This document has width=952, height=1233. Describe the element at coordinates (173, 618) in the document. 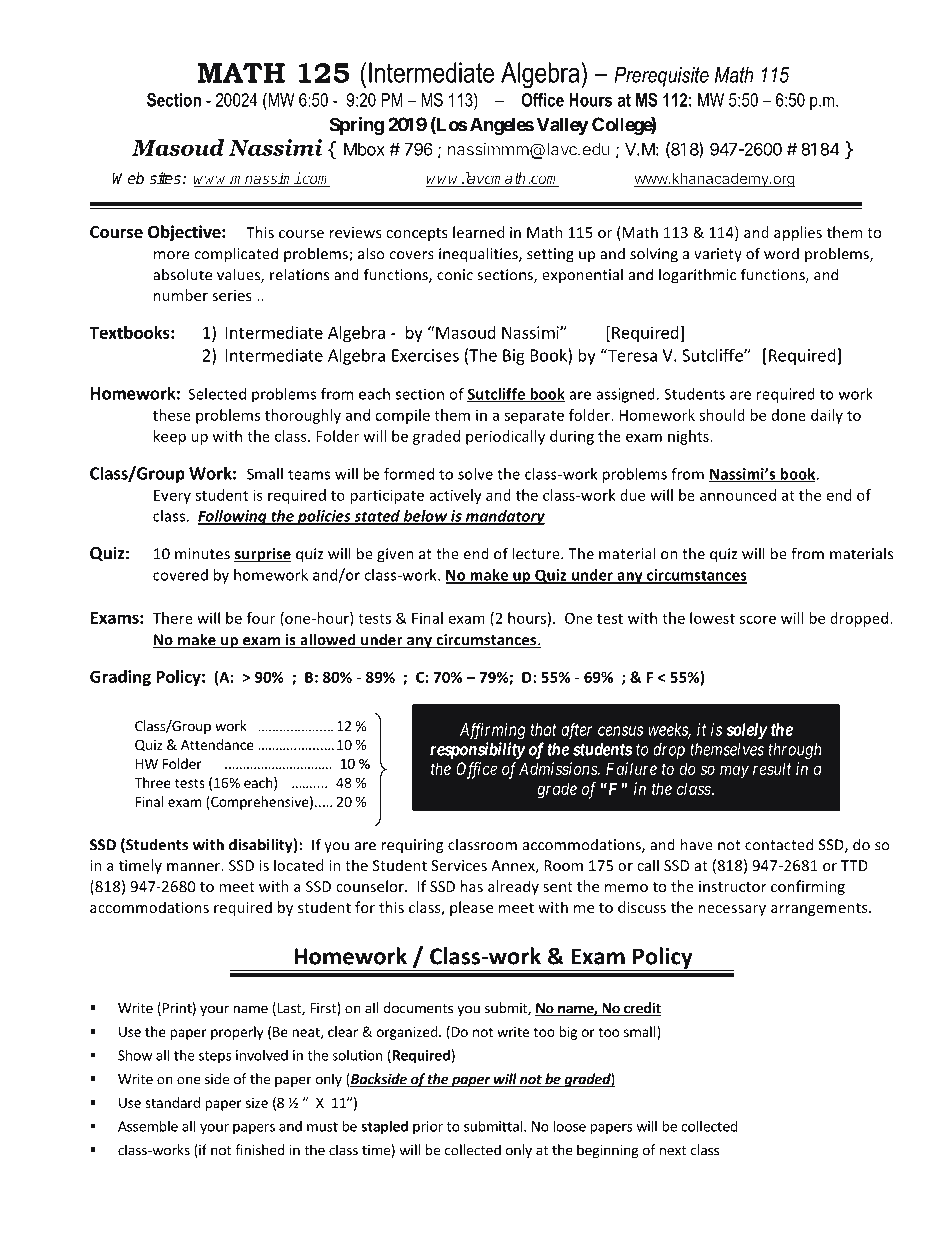

I see `There` at that location.
